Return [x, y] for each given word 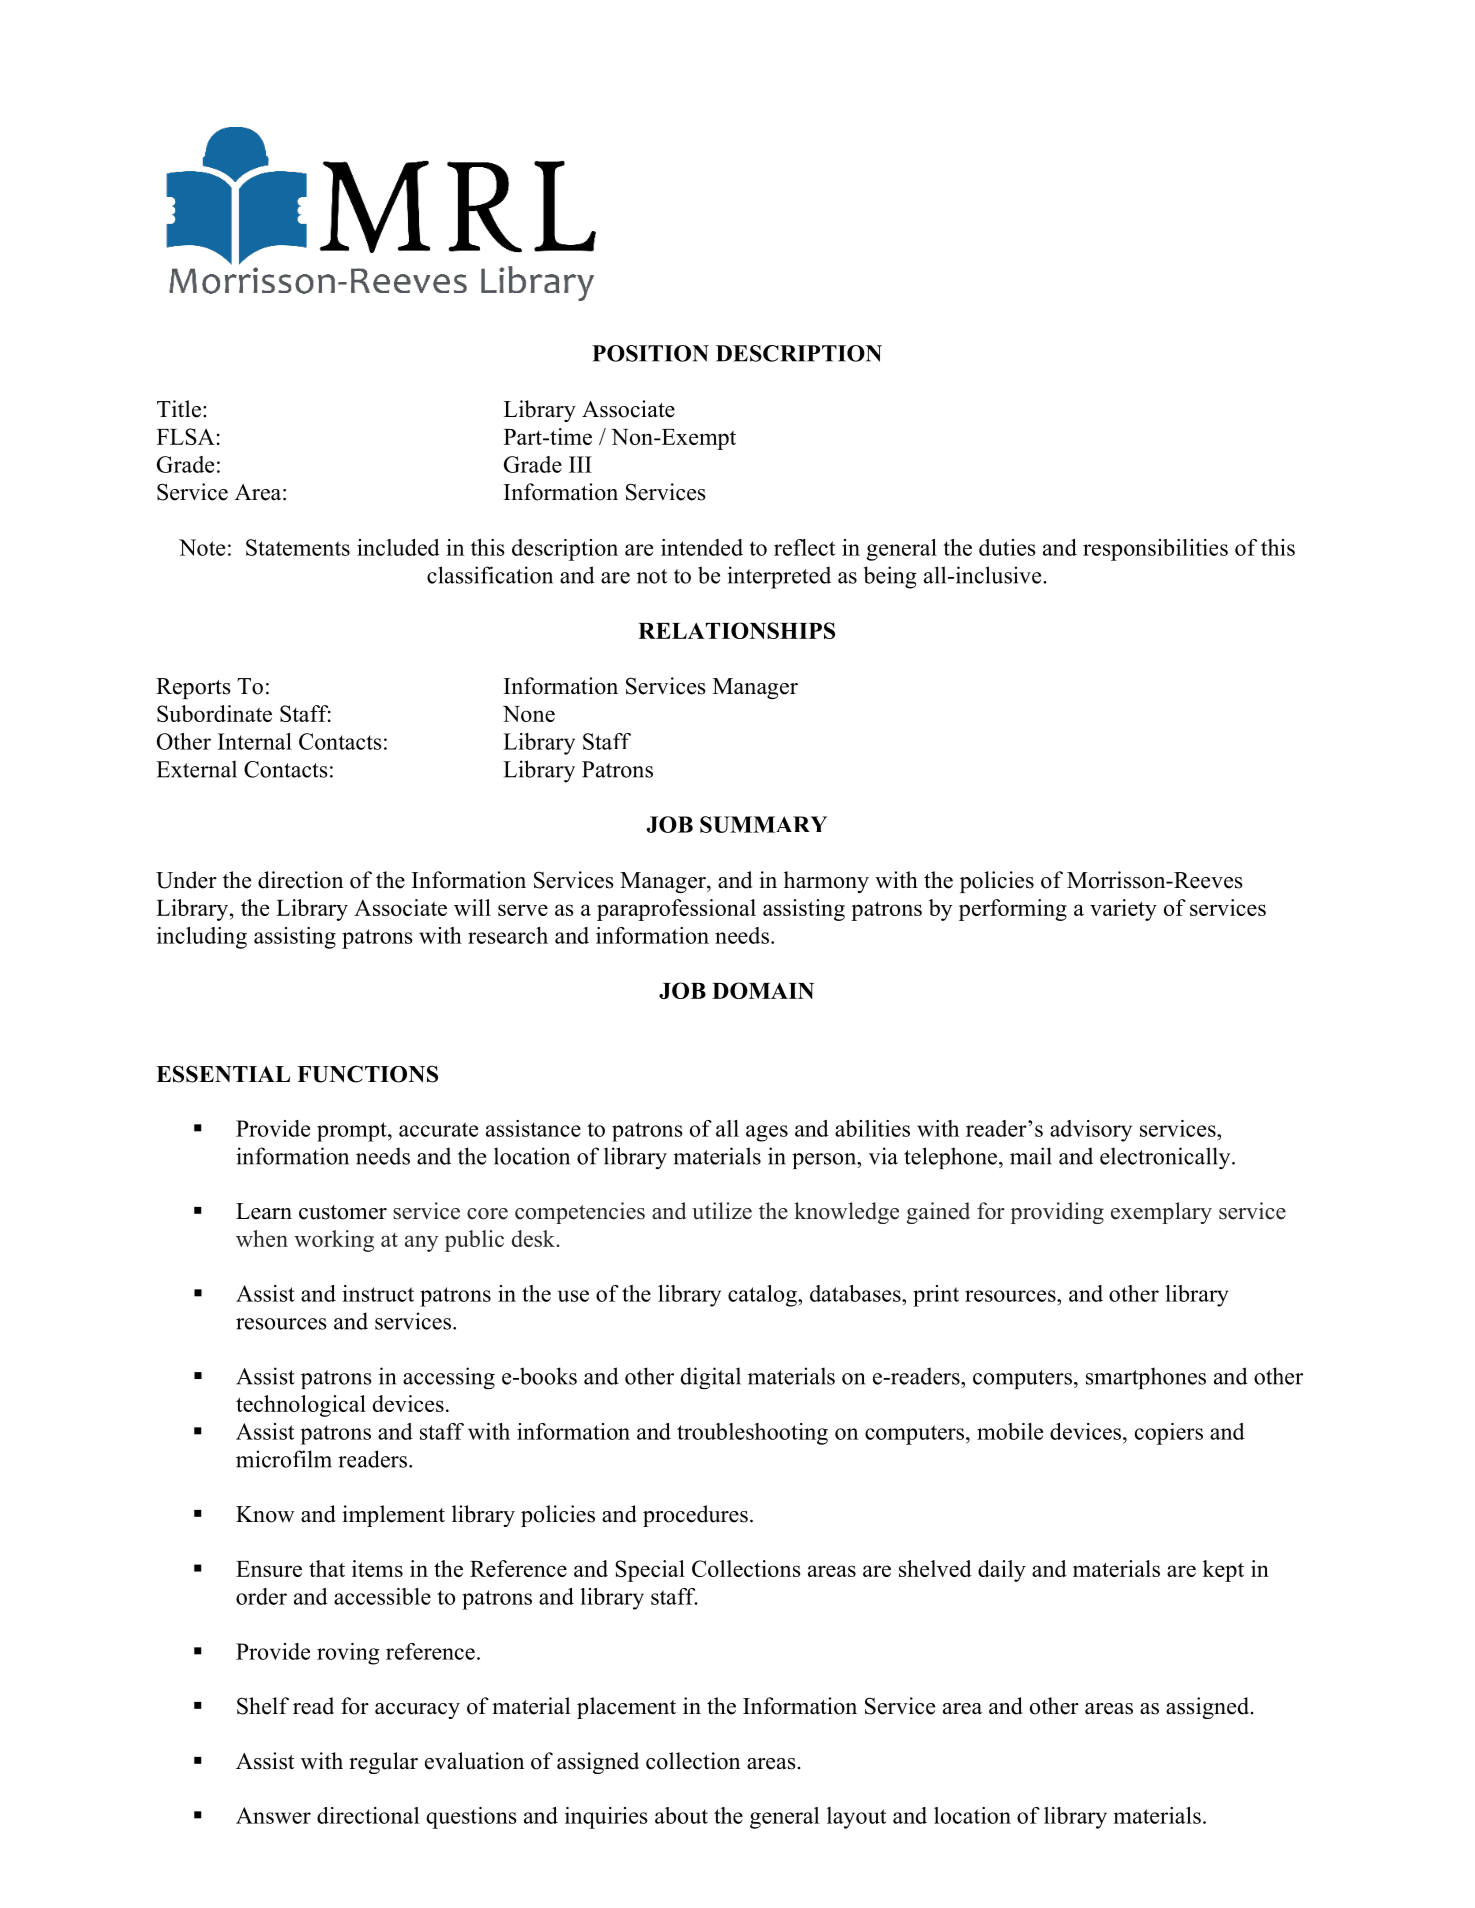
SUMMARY [763, 824]
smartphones [1146, 1378]
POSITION [650, 353]
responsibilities [1155, 550]
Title [179, 409]
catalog [763, 1296]
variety [1123, 910]
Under [186, 880]
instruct [378, 1293]
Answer [273, 1815]
